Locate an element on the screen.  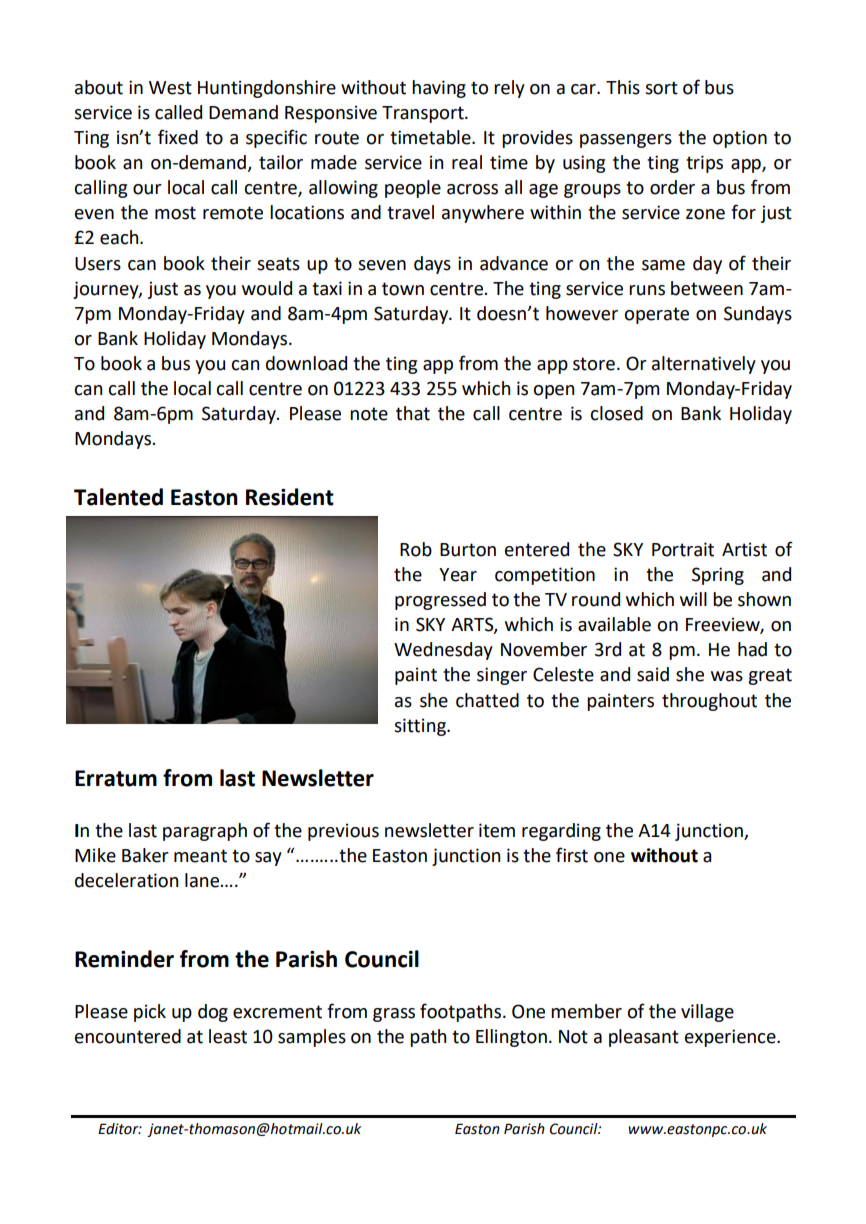
Rob is located at coordinates (416, 549).
